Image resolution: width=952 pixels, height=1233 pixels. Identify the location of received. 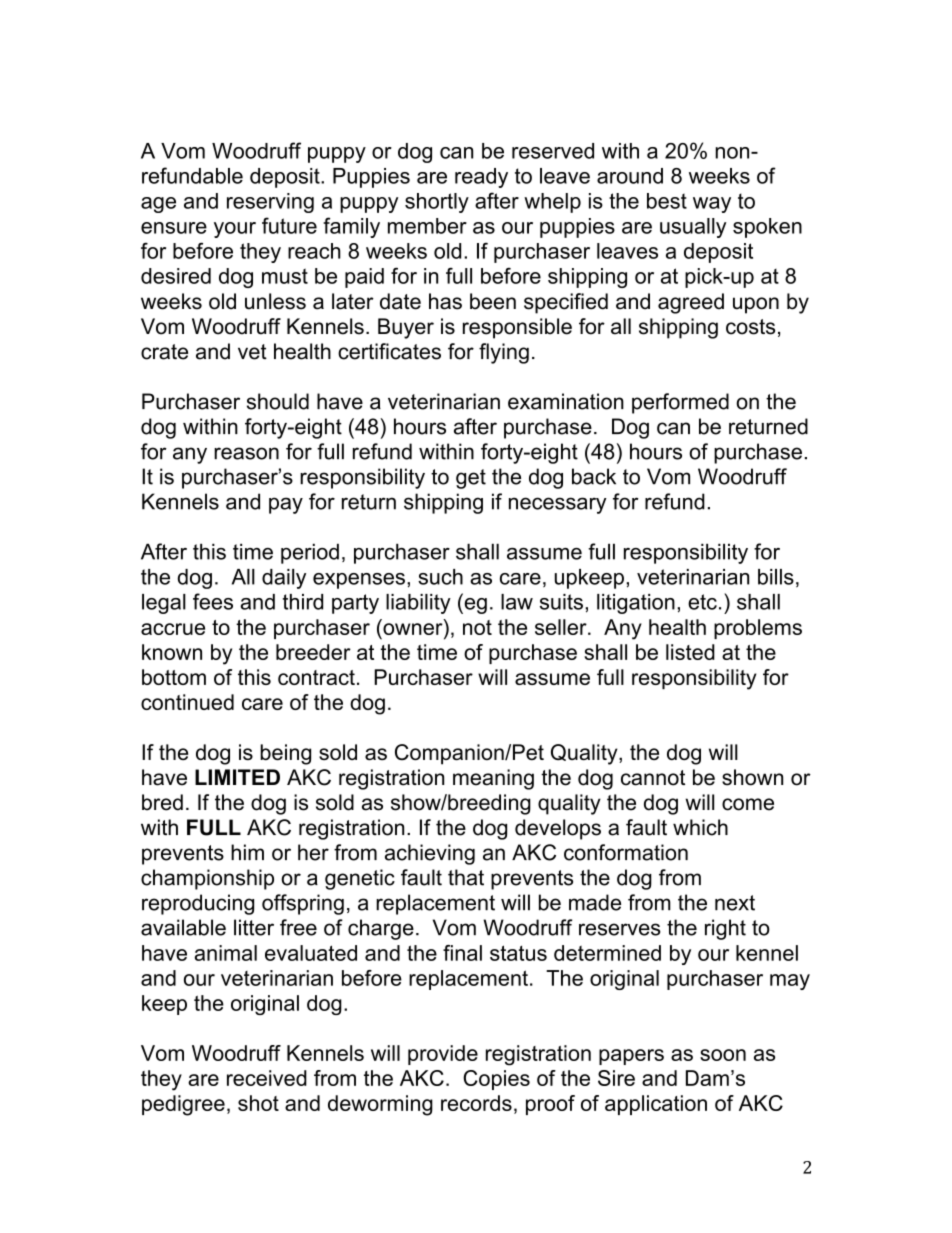
(267, 1078).
